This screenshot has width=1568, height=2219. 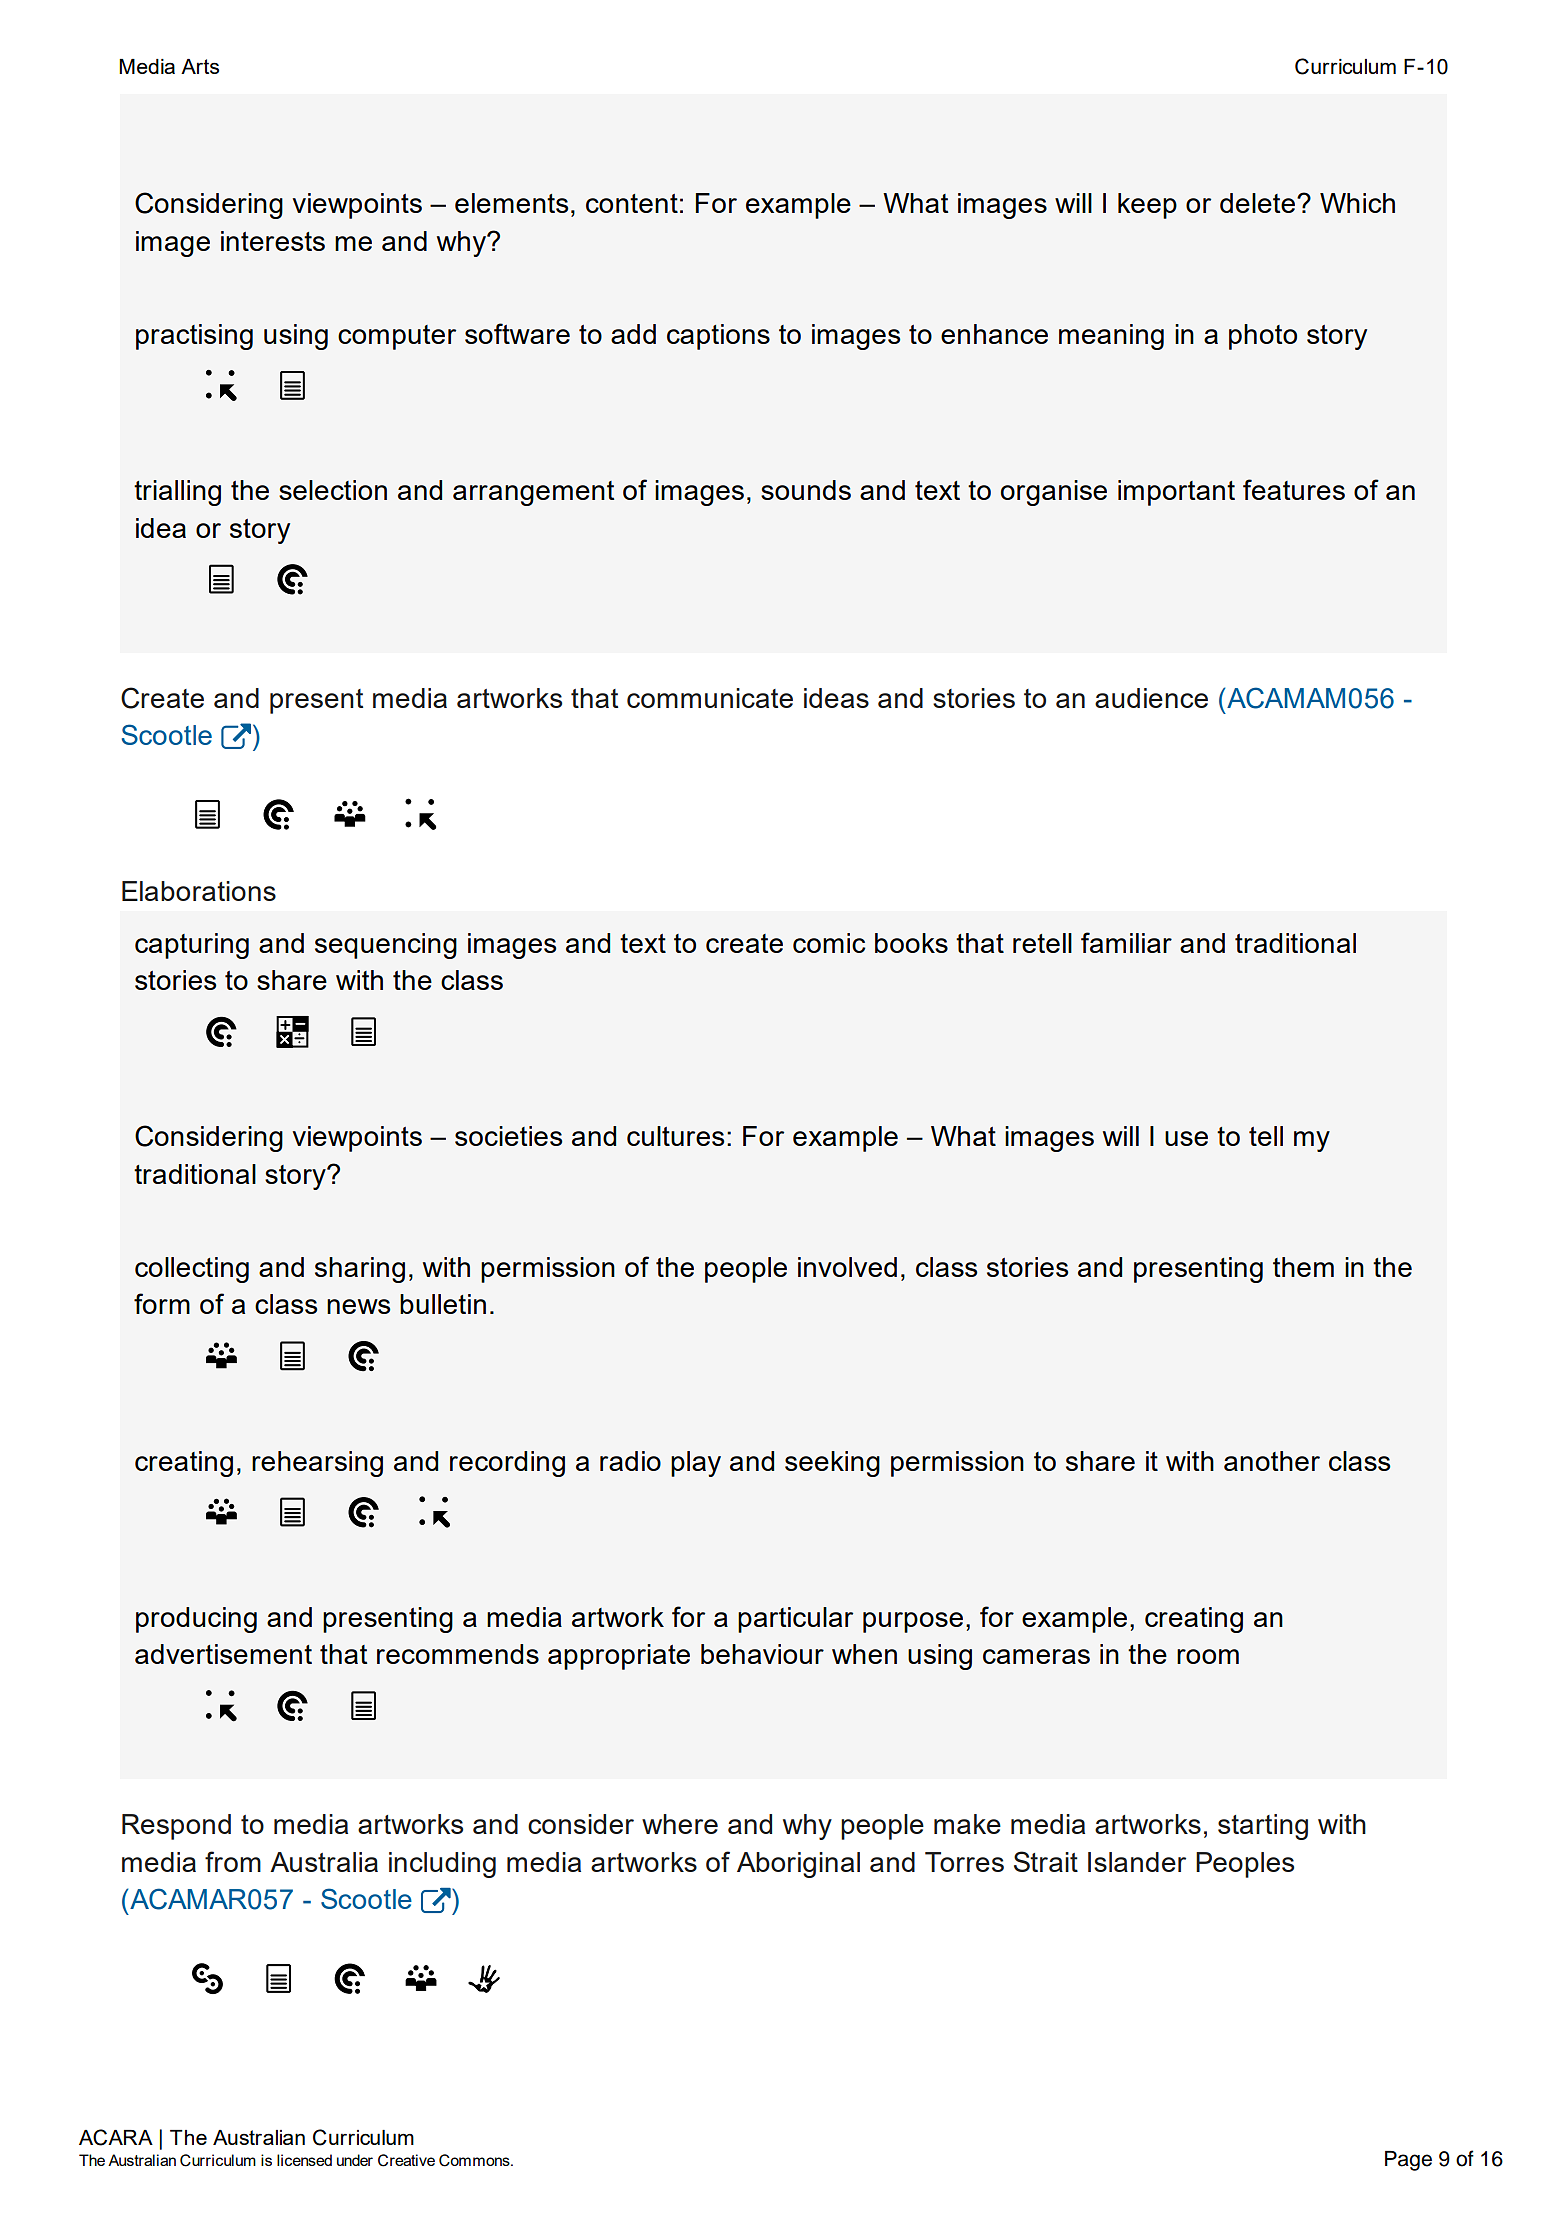 What do you see at coordinates (710, 698) in the screenshot?
I see `communicate` at bounding box center [710, 698].
